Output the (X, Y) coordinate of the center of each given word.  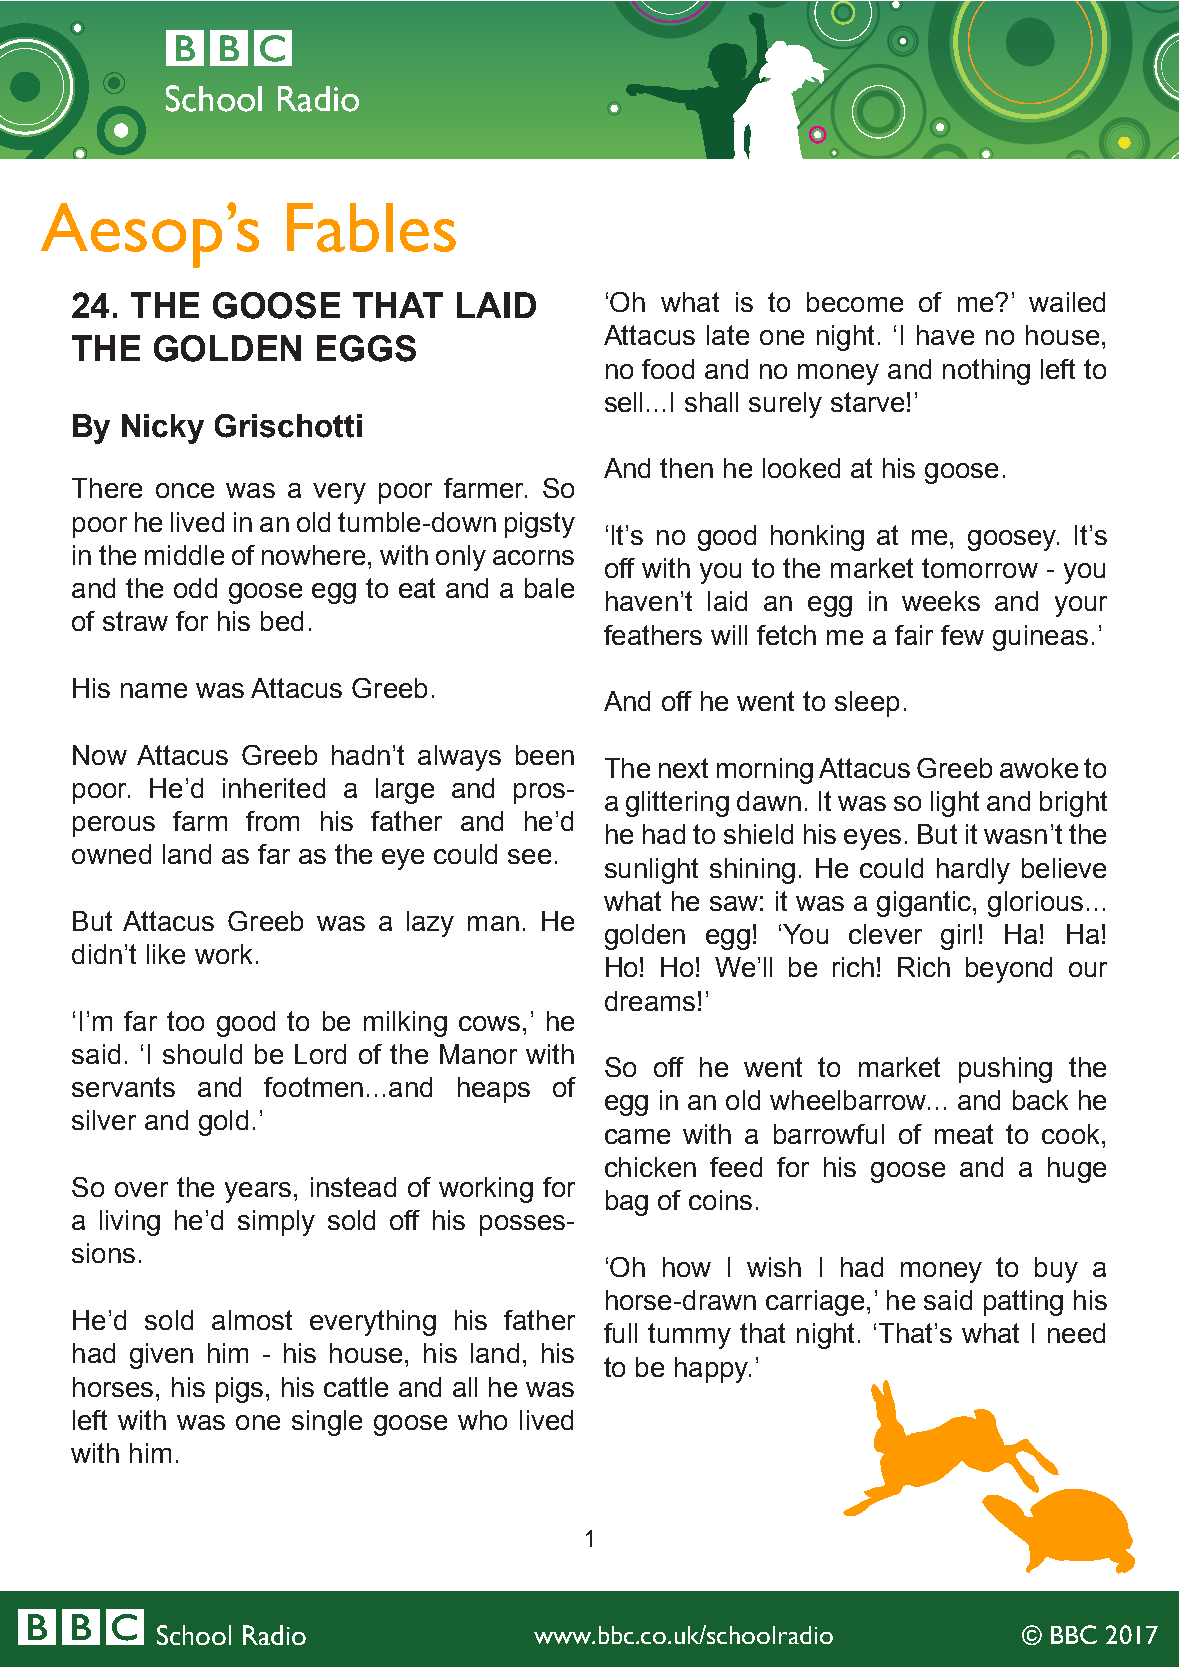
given (161, 1356)
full (620, 1333)
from (272, 821)
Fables (371, 227)
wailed (1067, 302)
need (1076, 1333)
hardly (973, 871)
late (728, 335)
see (529, 856)
